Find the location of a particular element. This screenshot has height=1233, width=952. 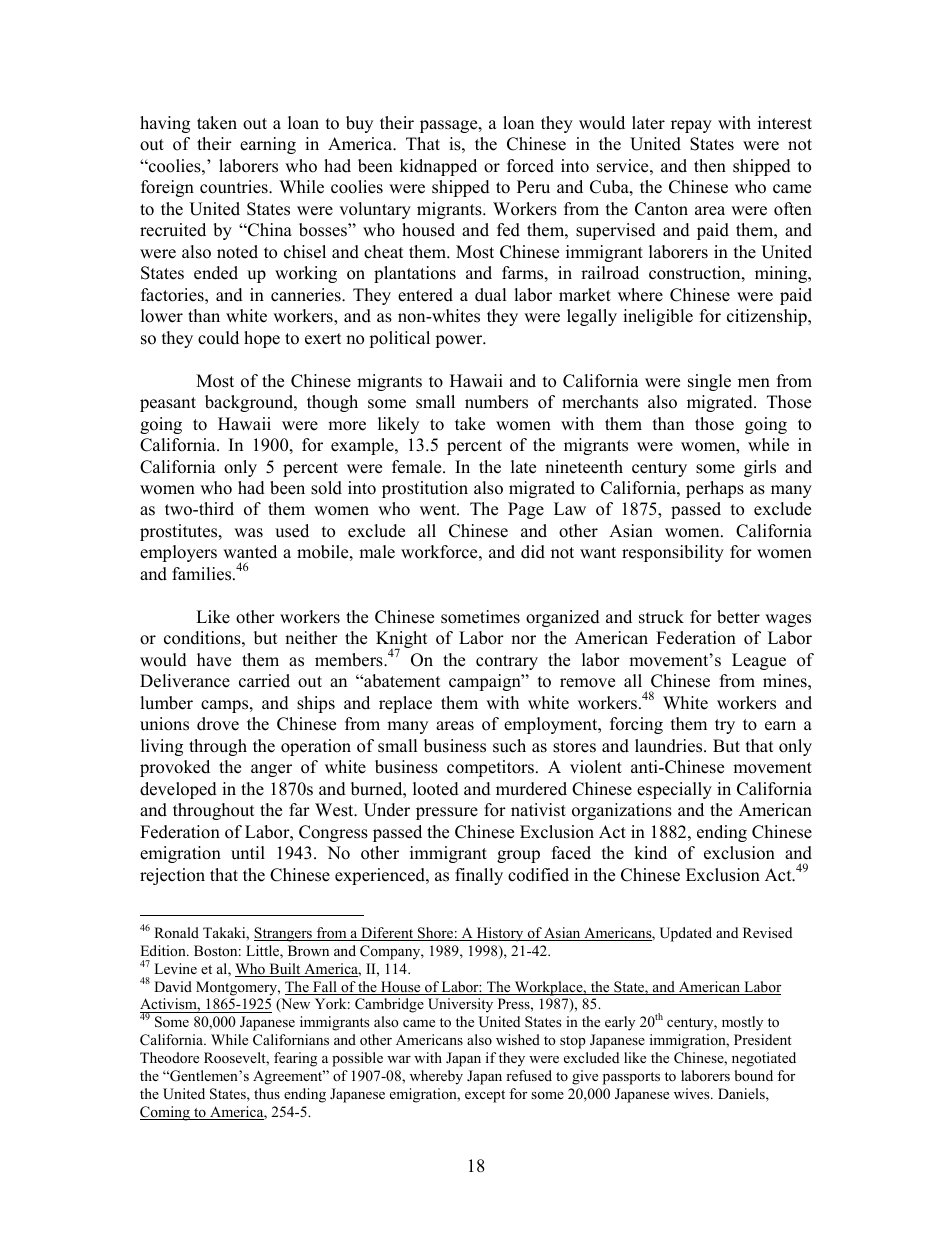

then is located at coordinates (710, 166).
